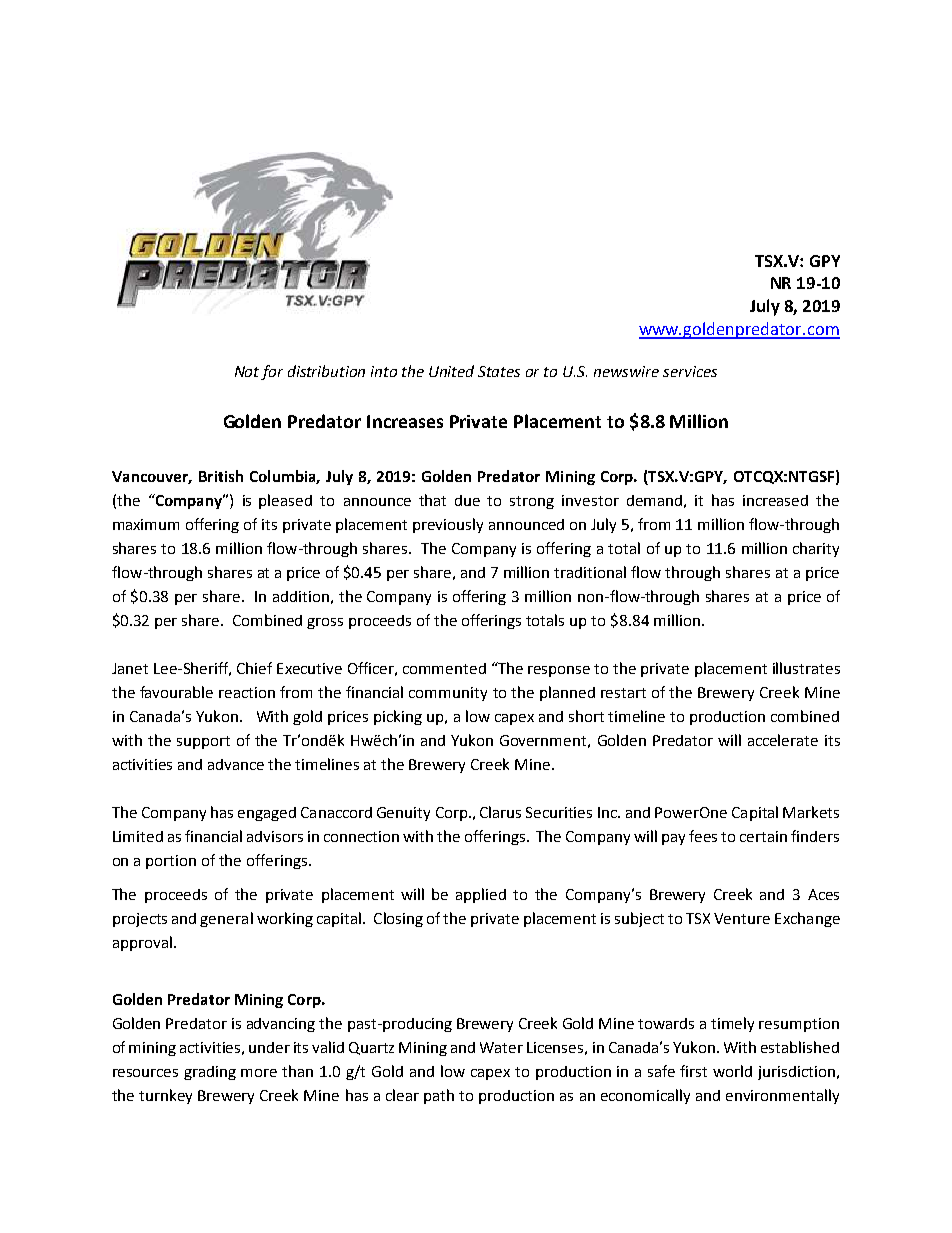 The image size is (952, 1233). I want to click on general, so click(226, 919).
